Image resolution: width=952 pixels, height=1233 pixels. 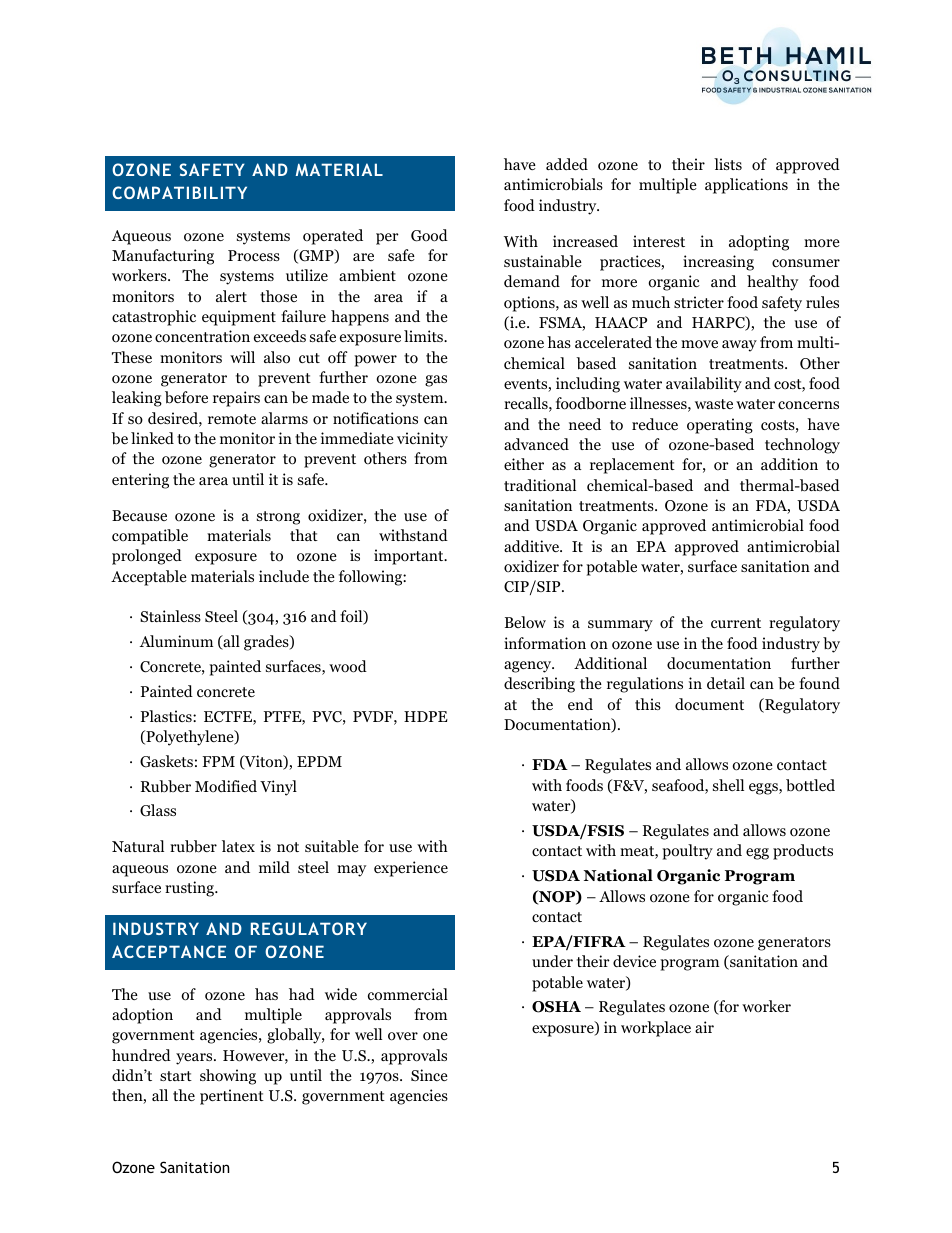 I want to click on additive, so click(x=532, y=546).
